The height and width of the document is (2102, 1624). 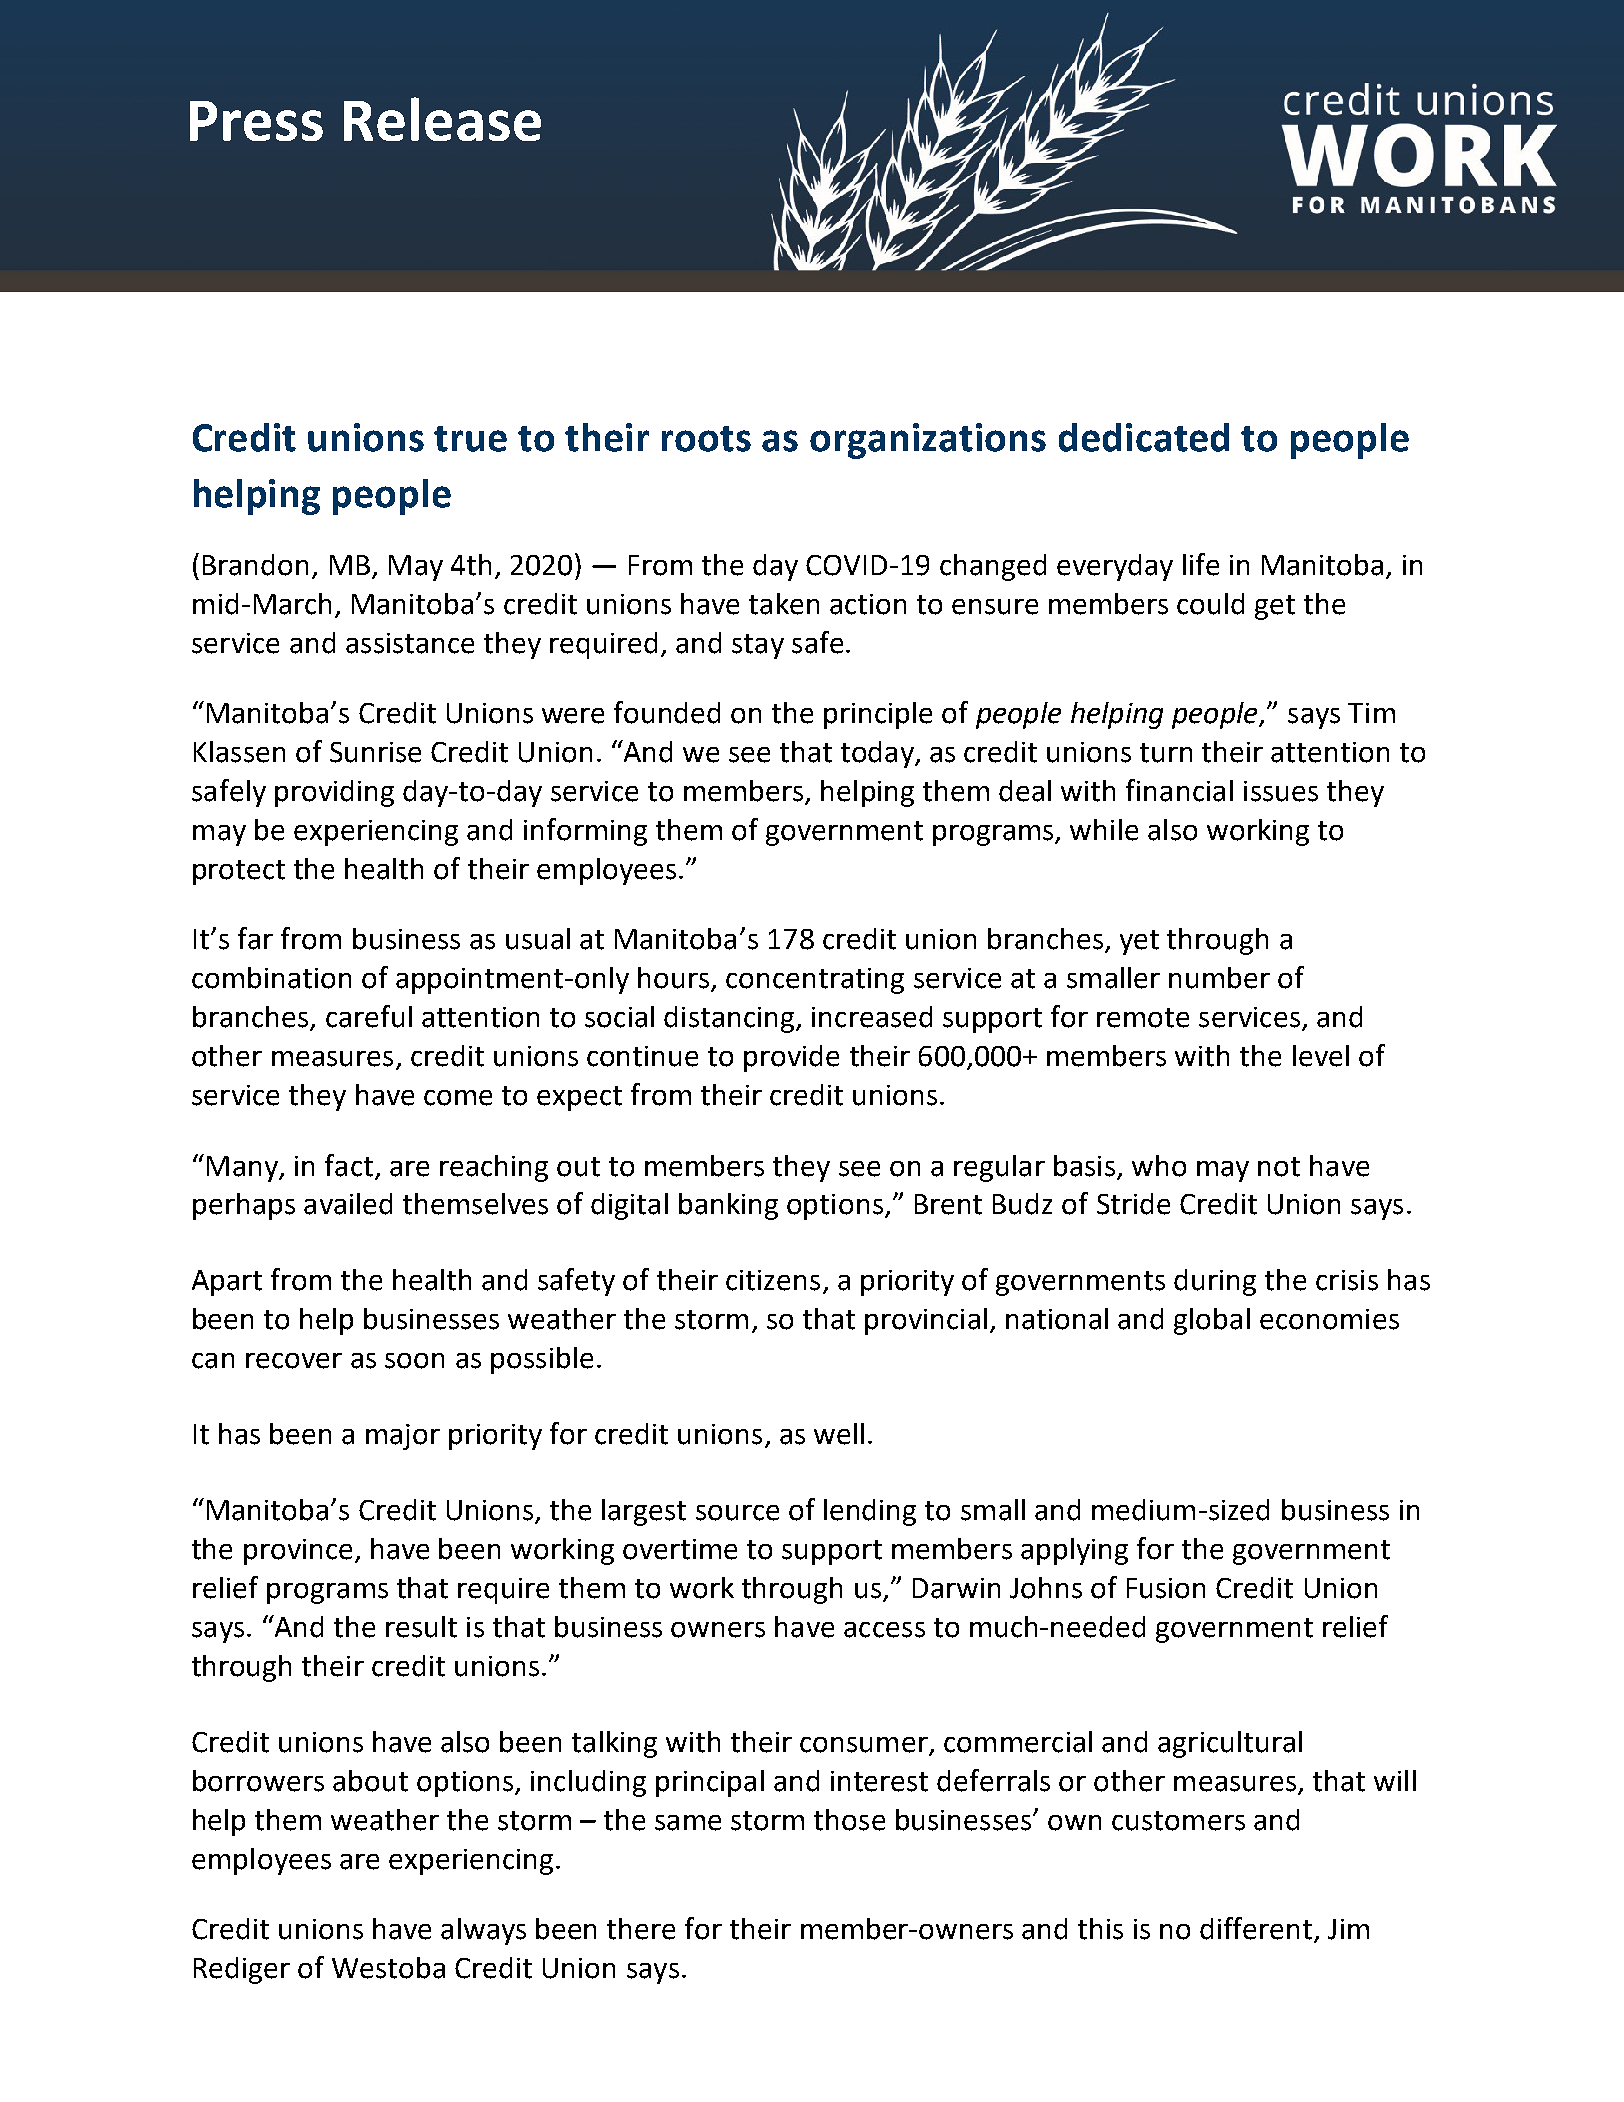 I want to click on dedicated, so click(x=1144, y=437).
